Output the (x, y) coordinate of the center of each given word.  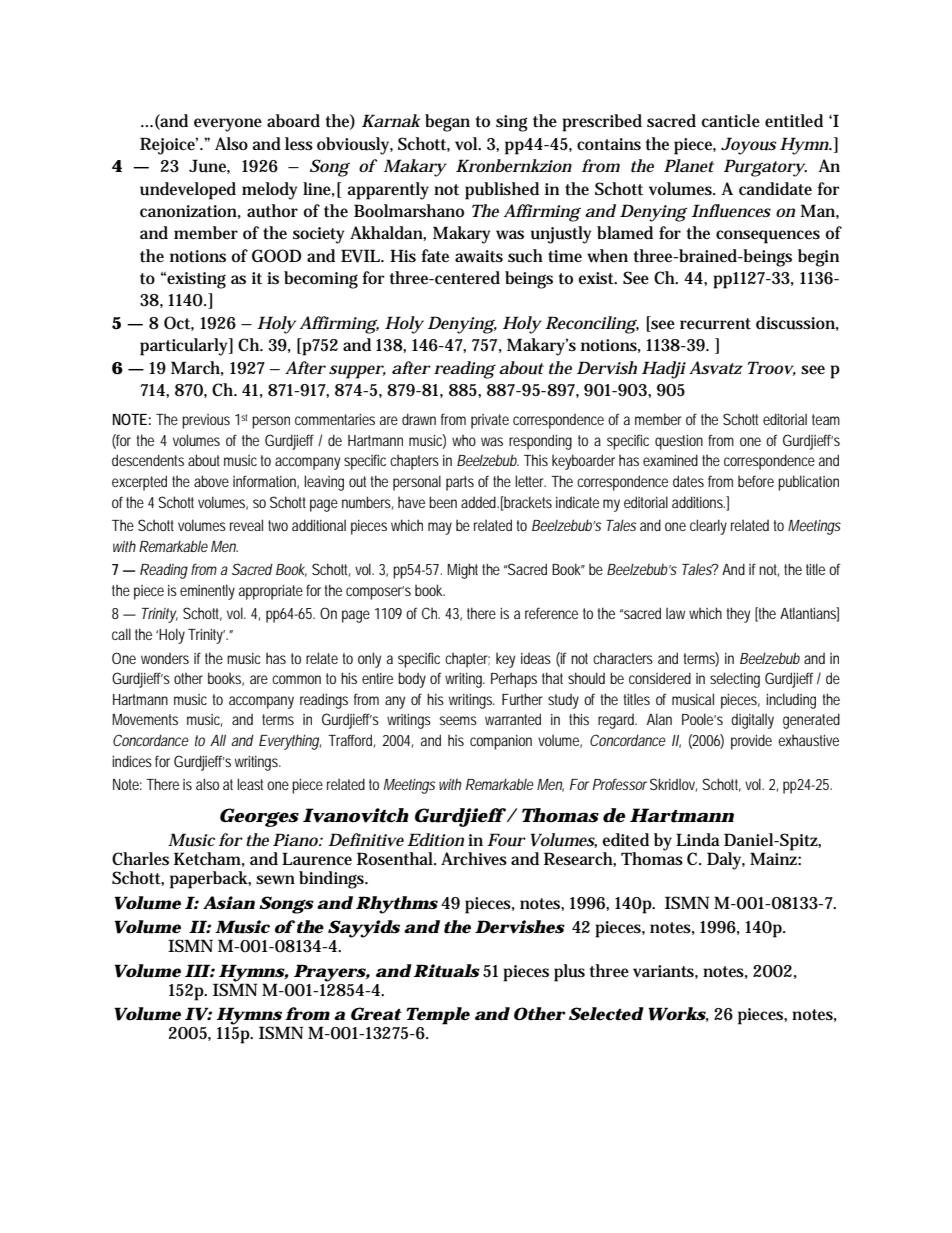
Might (462, 571)
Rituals (447, 971)
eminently (207, 592)
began (447, 123)
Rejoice (169, 146)
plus (569, 973)
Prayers (330, 973)
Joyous (748, 146)
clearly (708, 527)
